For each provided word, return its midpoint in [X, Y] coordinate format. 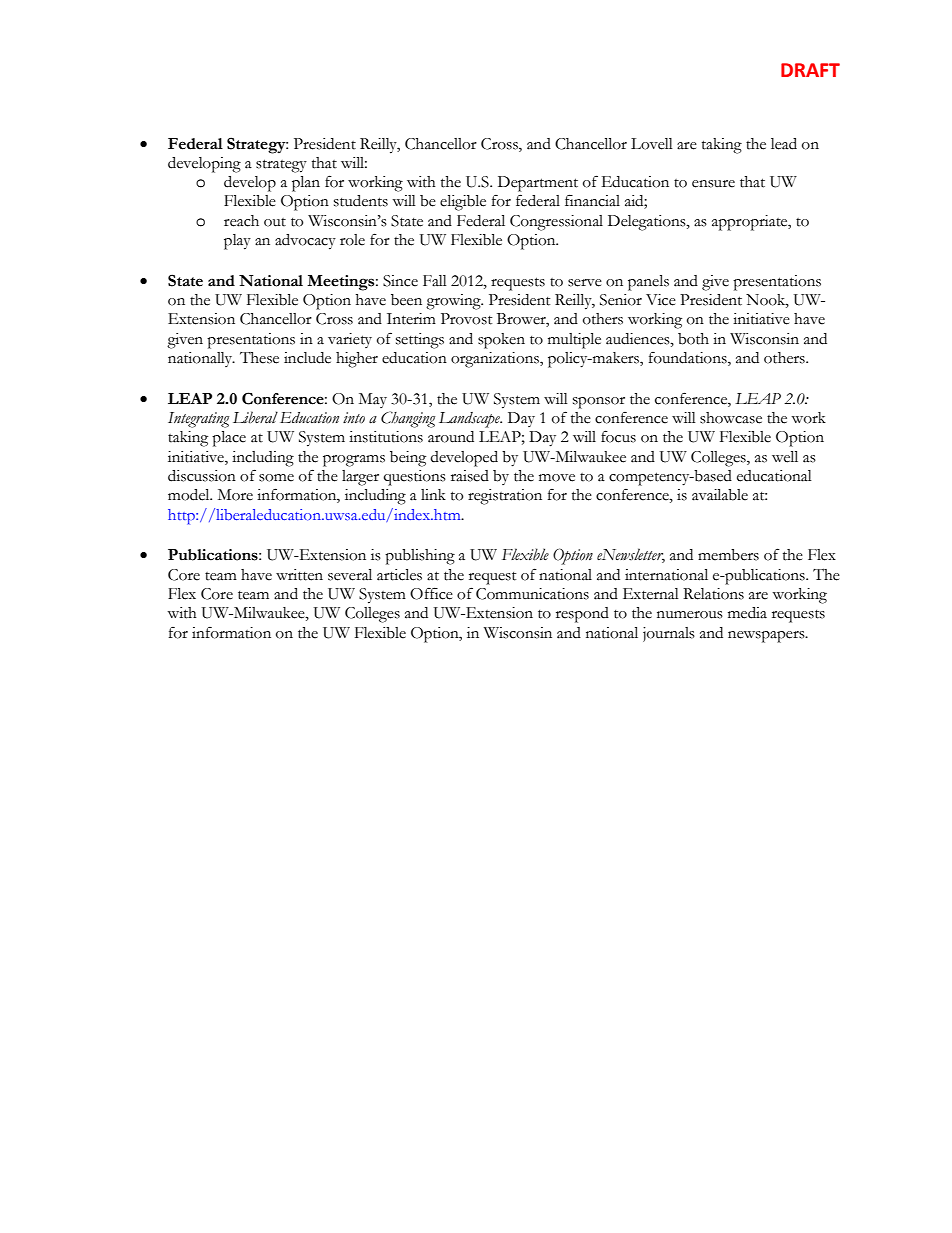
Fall [435, 281]
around [451, 437]
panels [648, 283]
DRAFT [810, 70]
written [299, 575]
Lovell [652, 144]
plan [306, 184]
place [229, 439]
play [237, 242]
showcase [731, 418]
